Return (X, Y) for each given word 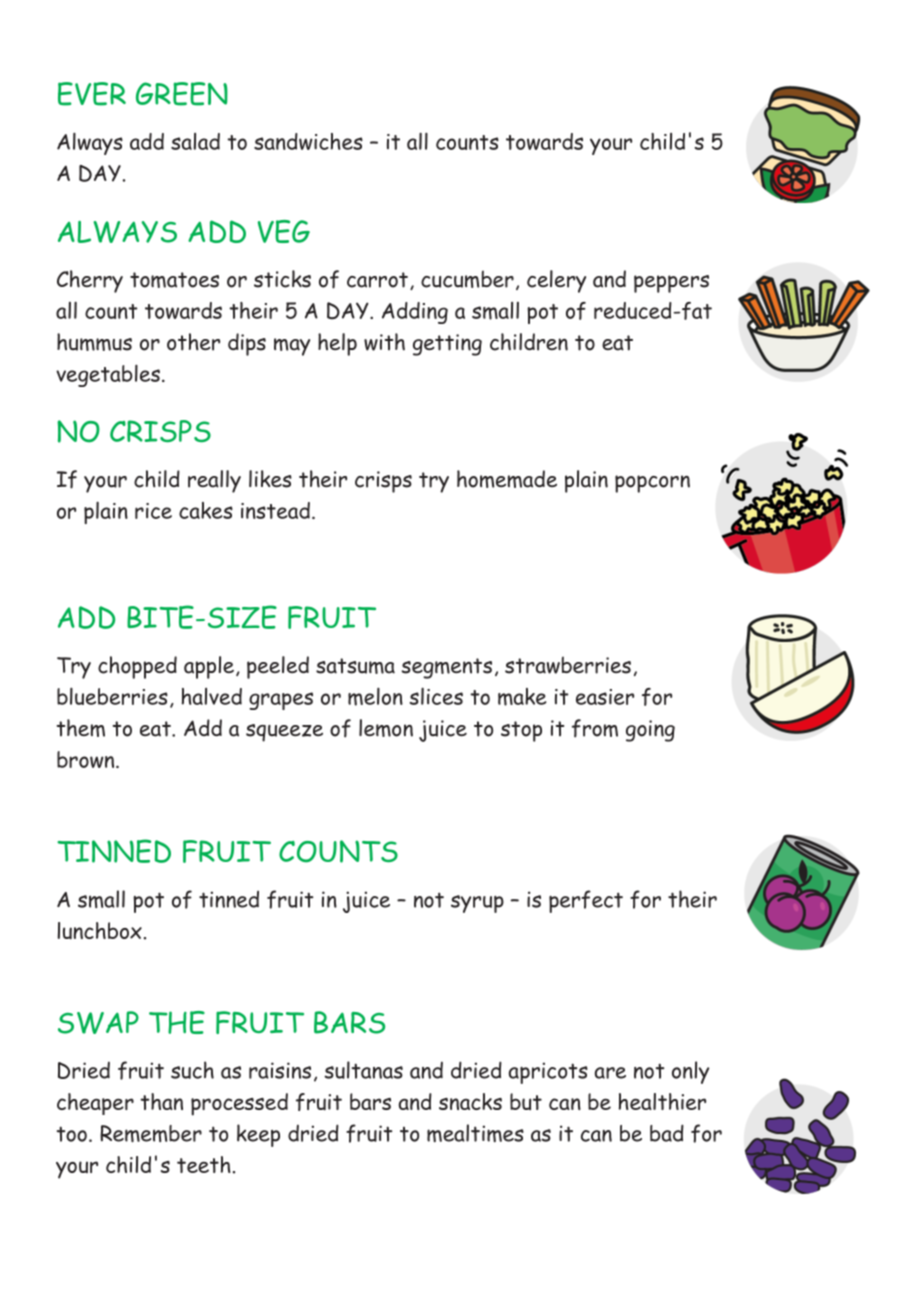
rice (153, 511)
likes (270, 479)
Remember (151, 1134)
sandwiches (308, 141)
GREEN (182, 94)
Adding (415, 313)
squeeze (284, 733)
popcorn (652, 484)
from (595, 728)
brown (87, 759)
